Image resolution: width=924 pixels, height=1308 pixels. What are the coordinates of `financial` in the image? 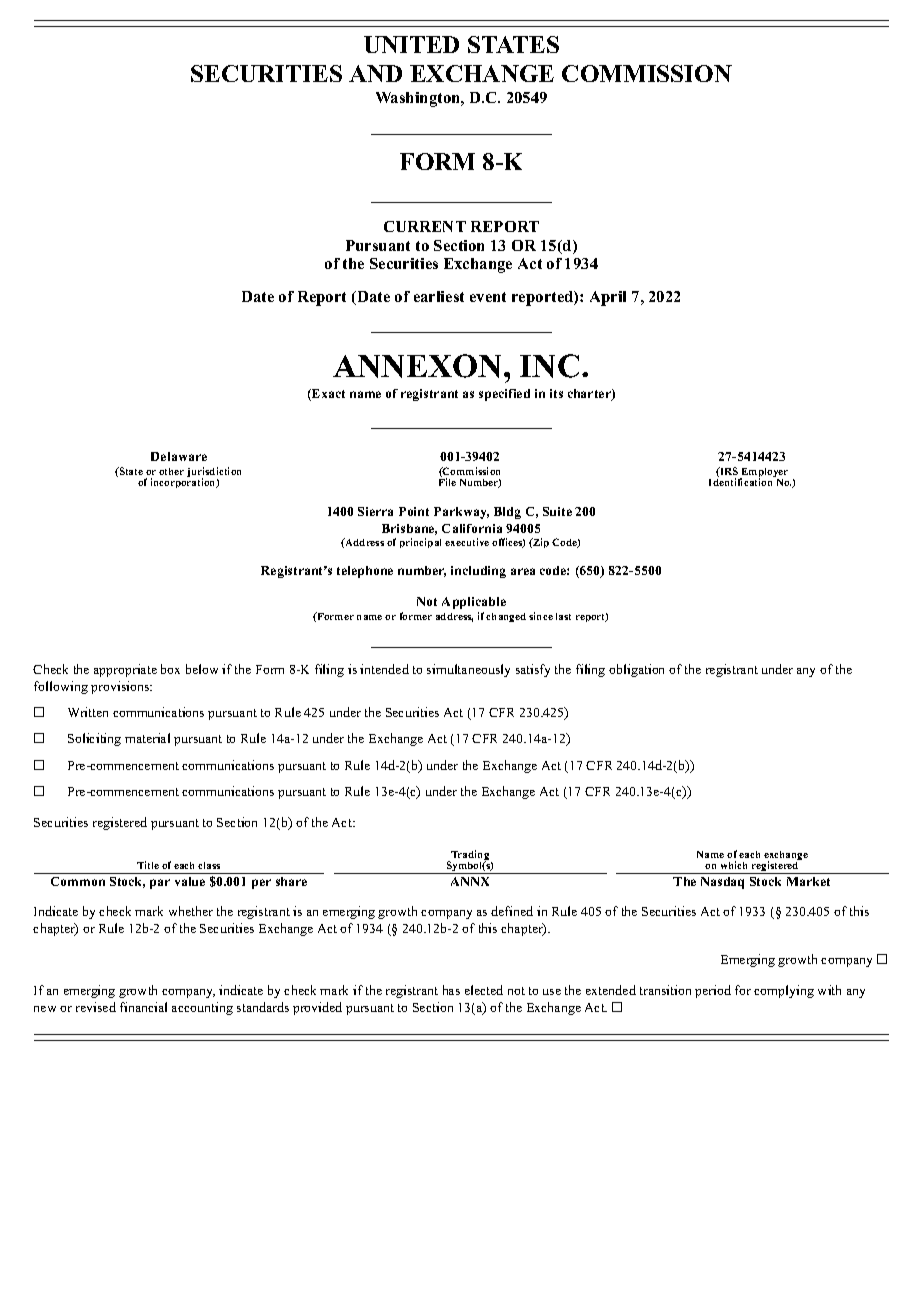 It's located at (143, 1007).
